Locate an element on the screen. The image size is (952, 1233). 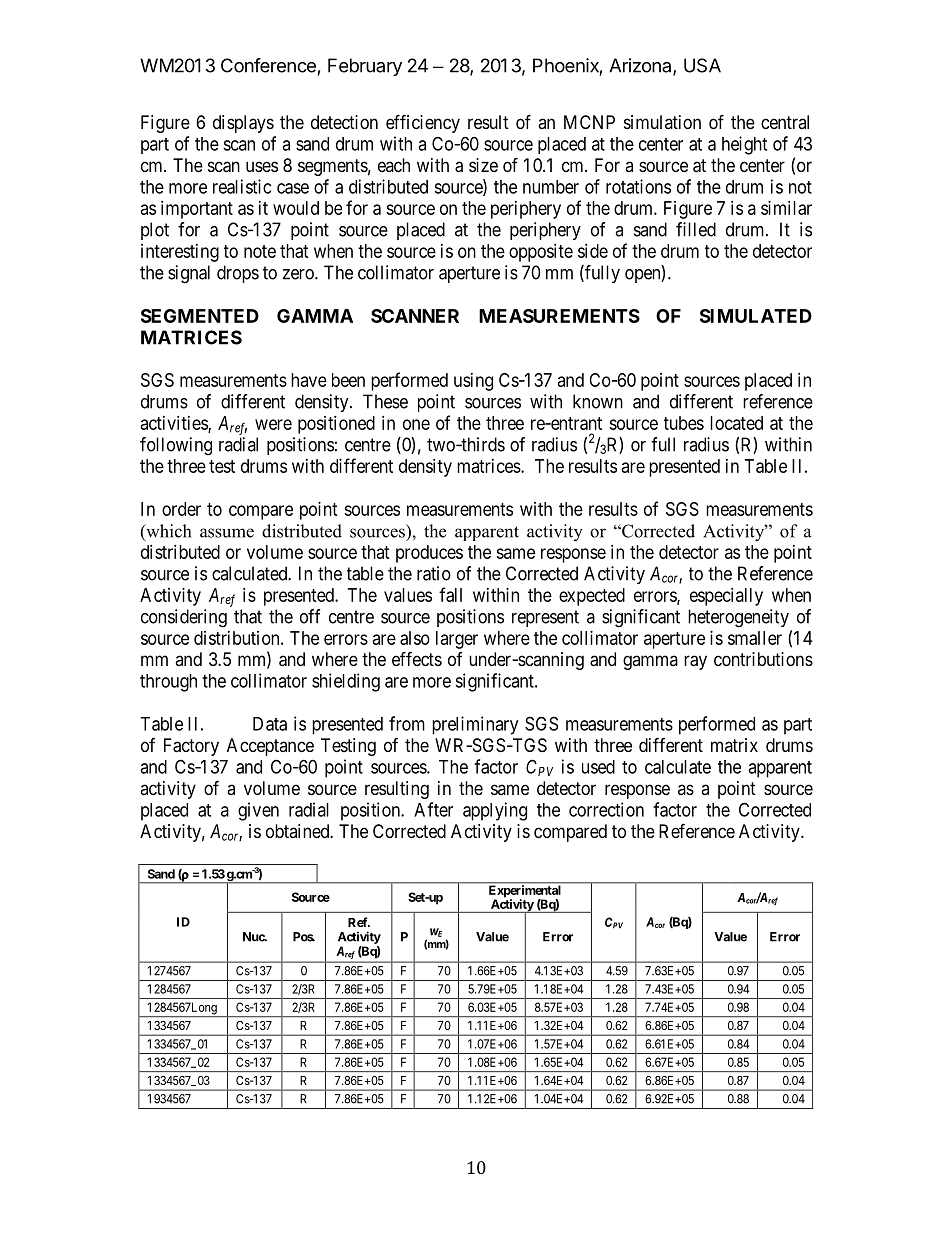
Conference is located at coordinates (268, 65).
